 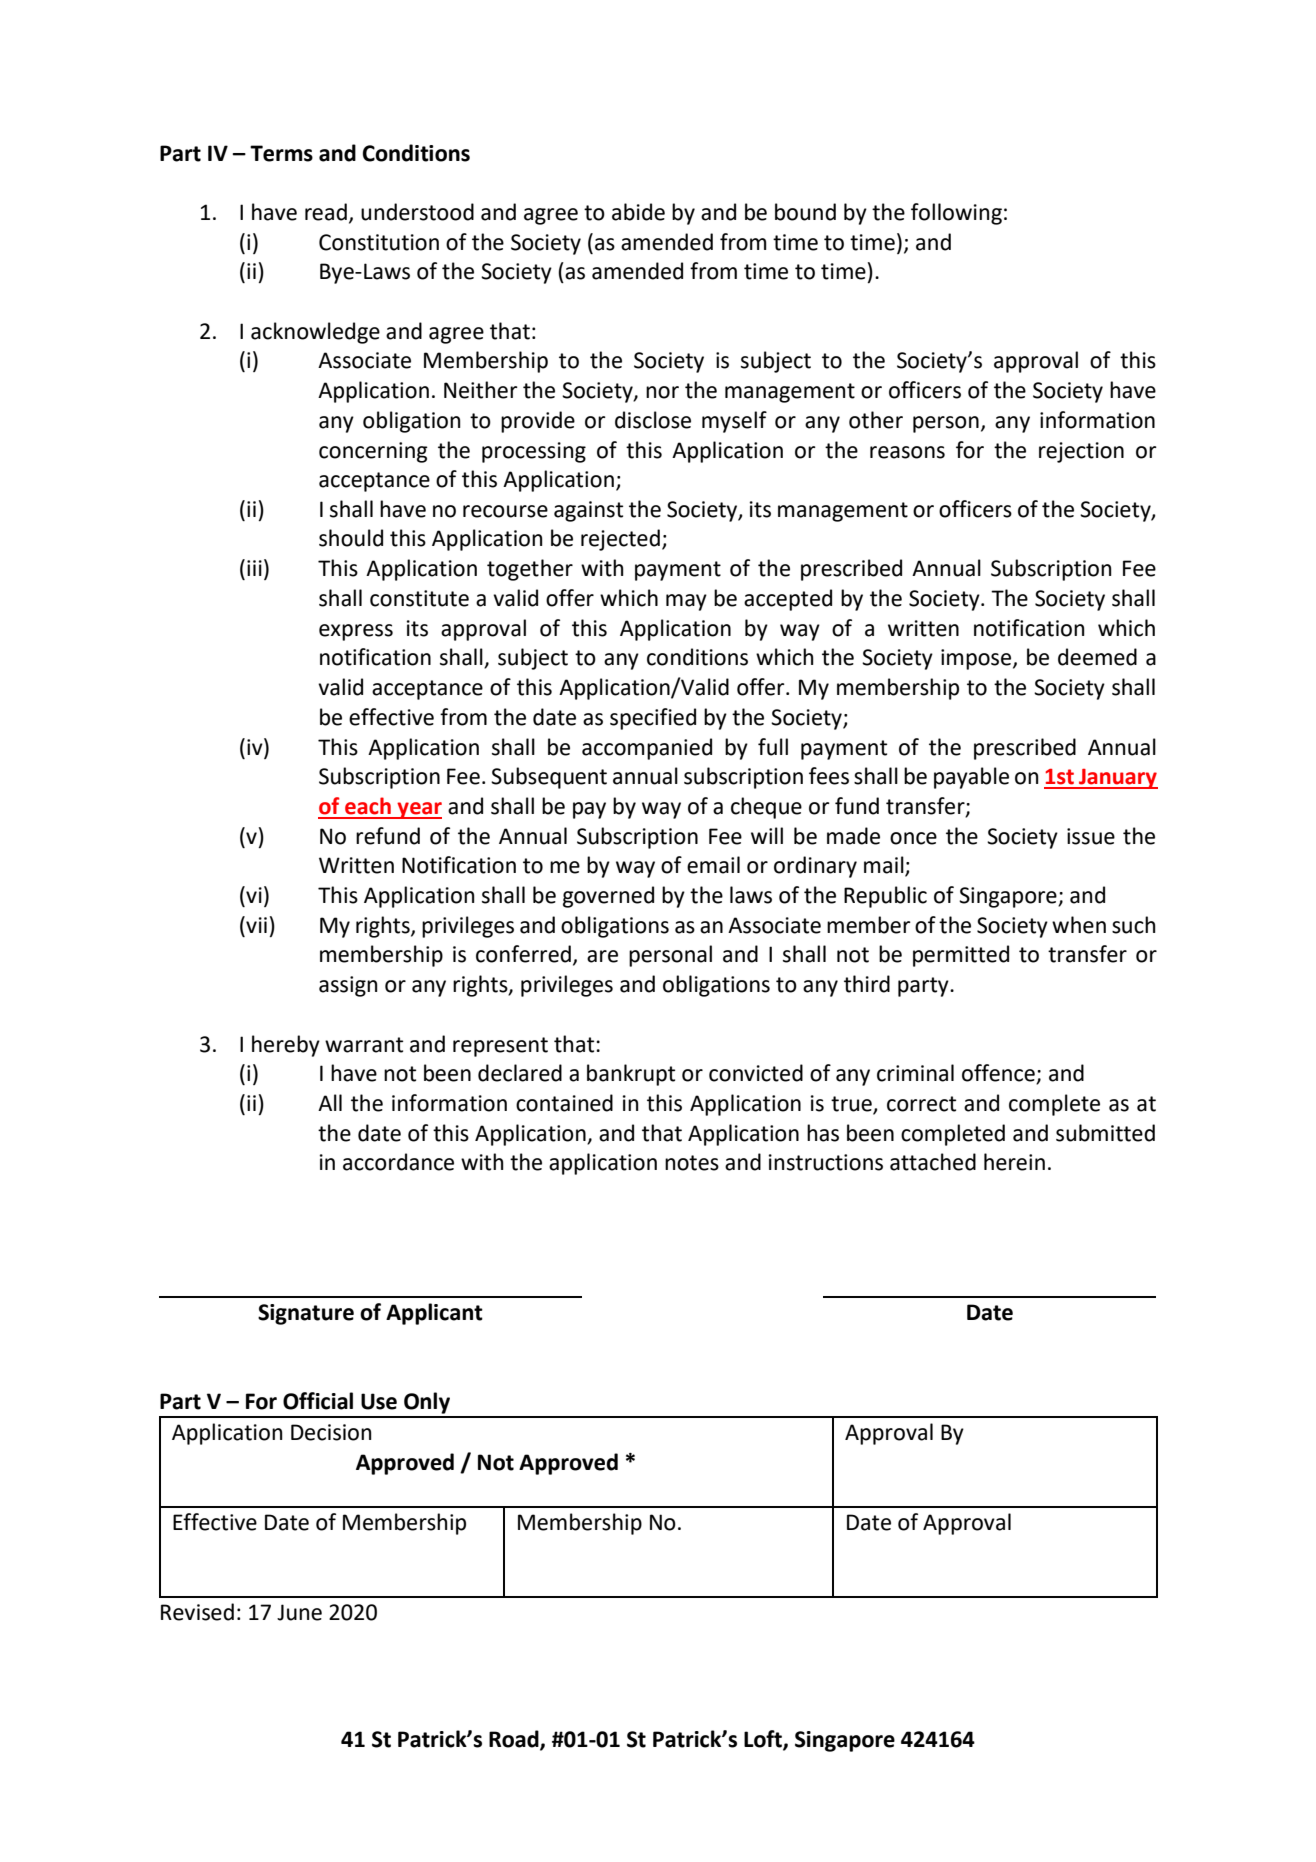 What do you see at coordinates (764, 1740) in the screenshot?
I see `Loft` at bounding box center [764, 1740].
